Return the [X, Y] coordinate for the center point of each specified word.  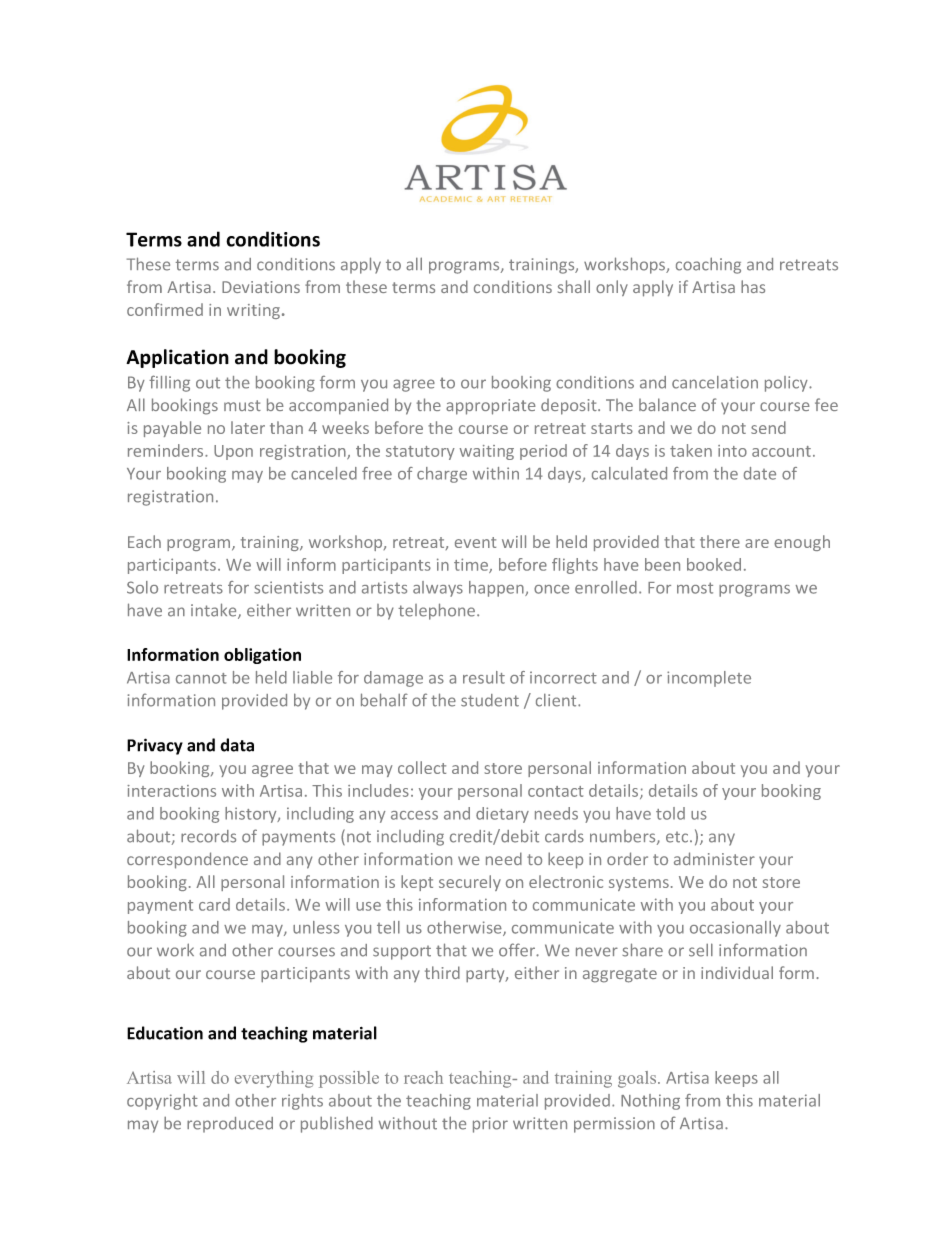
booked [714, 564]
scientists [288, 587]
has [753, 286]
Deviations [261, 287]
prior [490, 1125]
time [472, 565]
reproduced [230, 1125]
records [208, 836]
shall [574, 286]
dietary [502, 815]
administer [714, 858]
